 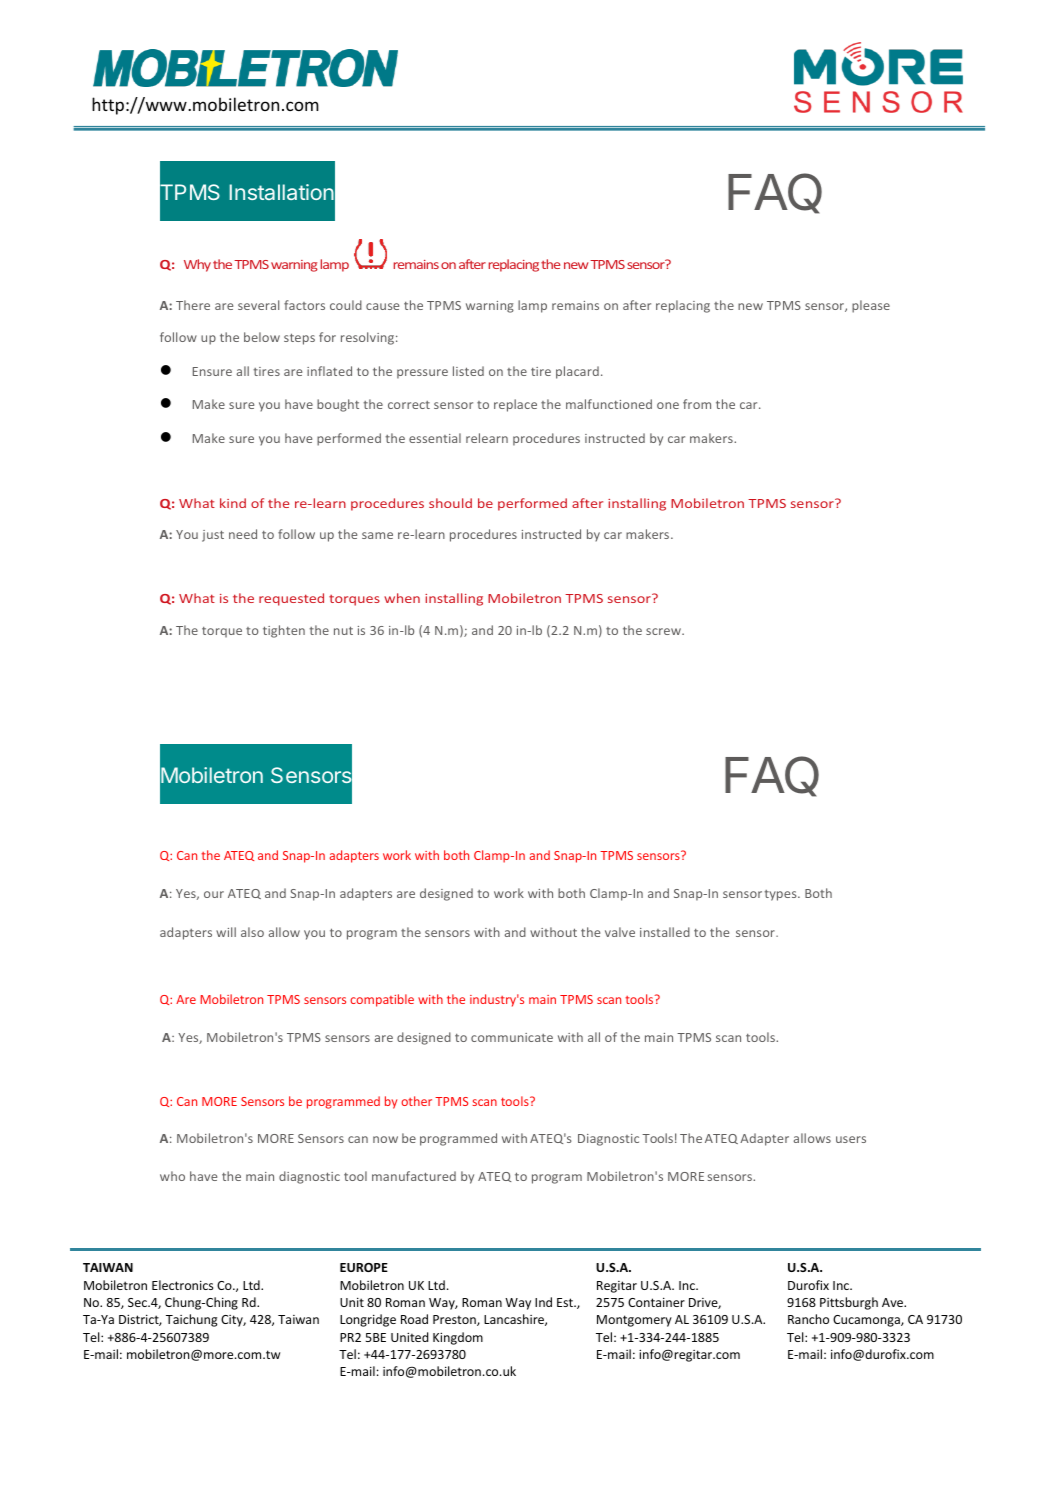 I want to click on listed, so click(x=468, y=371).
